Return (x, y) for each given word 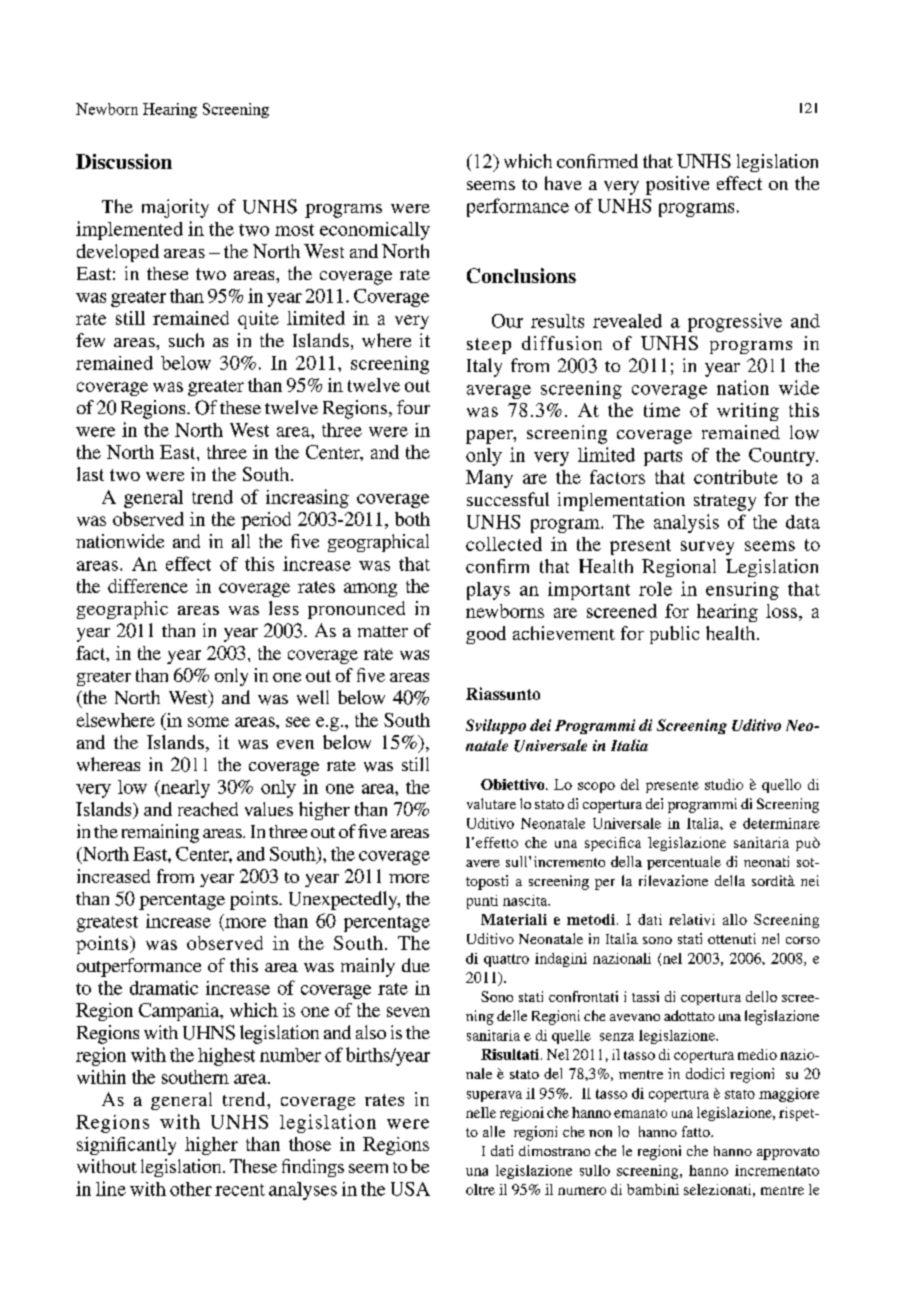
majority (175, 208)
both (412, 519)
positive (677, 185)
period (266, 521)
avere (483, 863)
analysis (686, 523)
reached (208, 809)
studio (724, 784)
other (191, 1189)
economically (375, 231)
